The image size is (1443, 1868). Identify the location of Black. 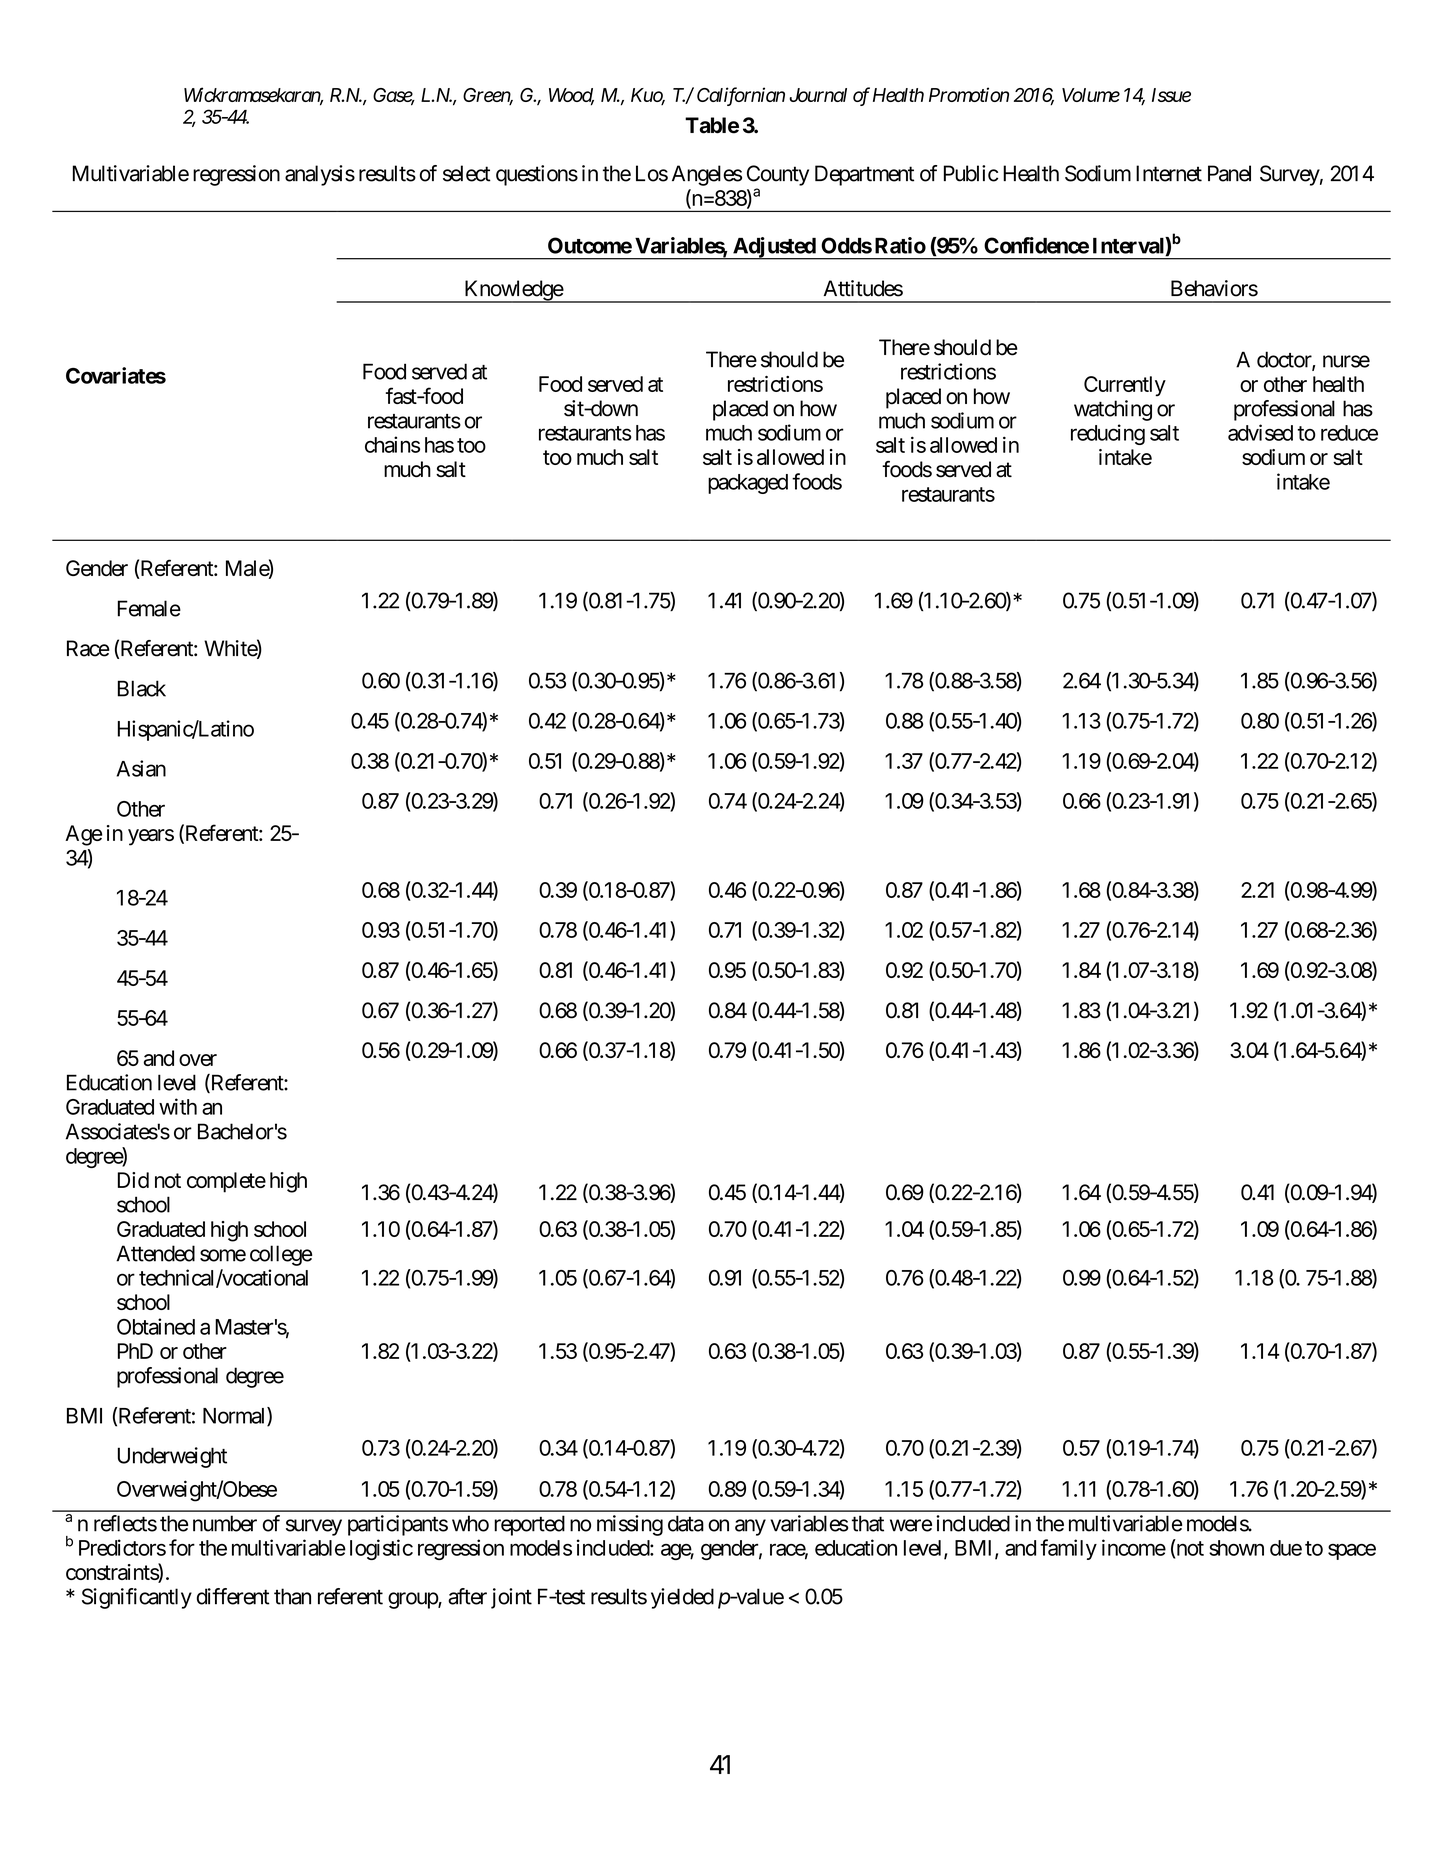
(142, 688).
